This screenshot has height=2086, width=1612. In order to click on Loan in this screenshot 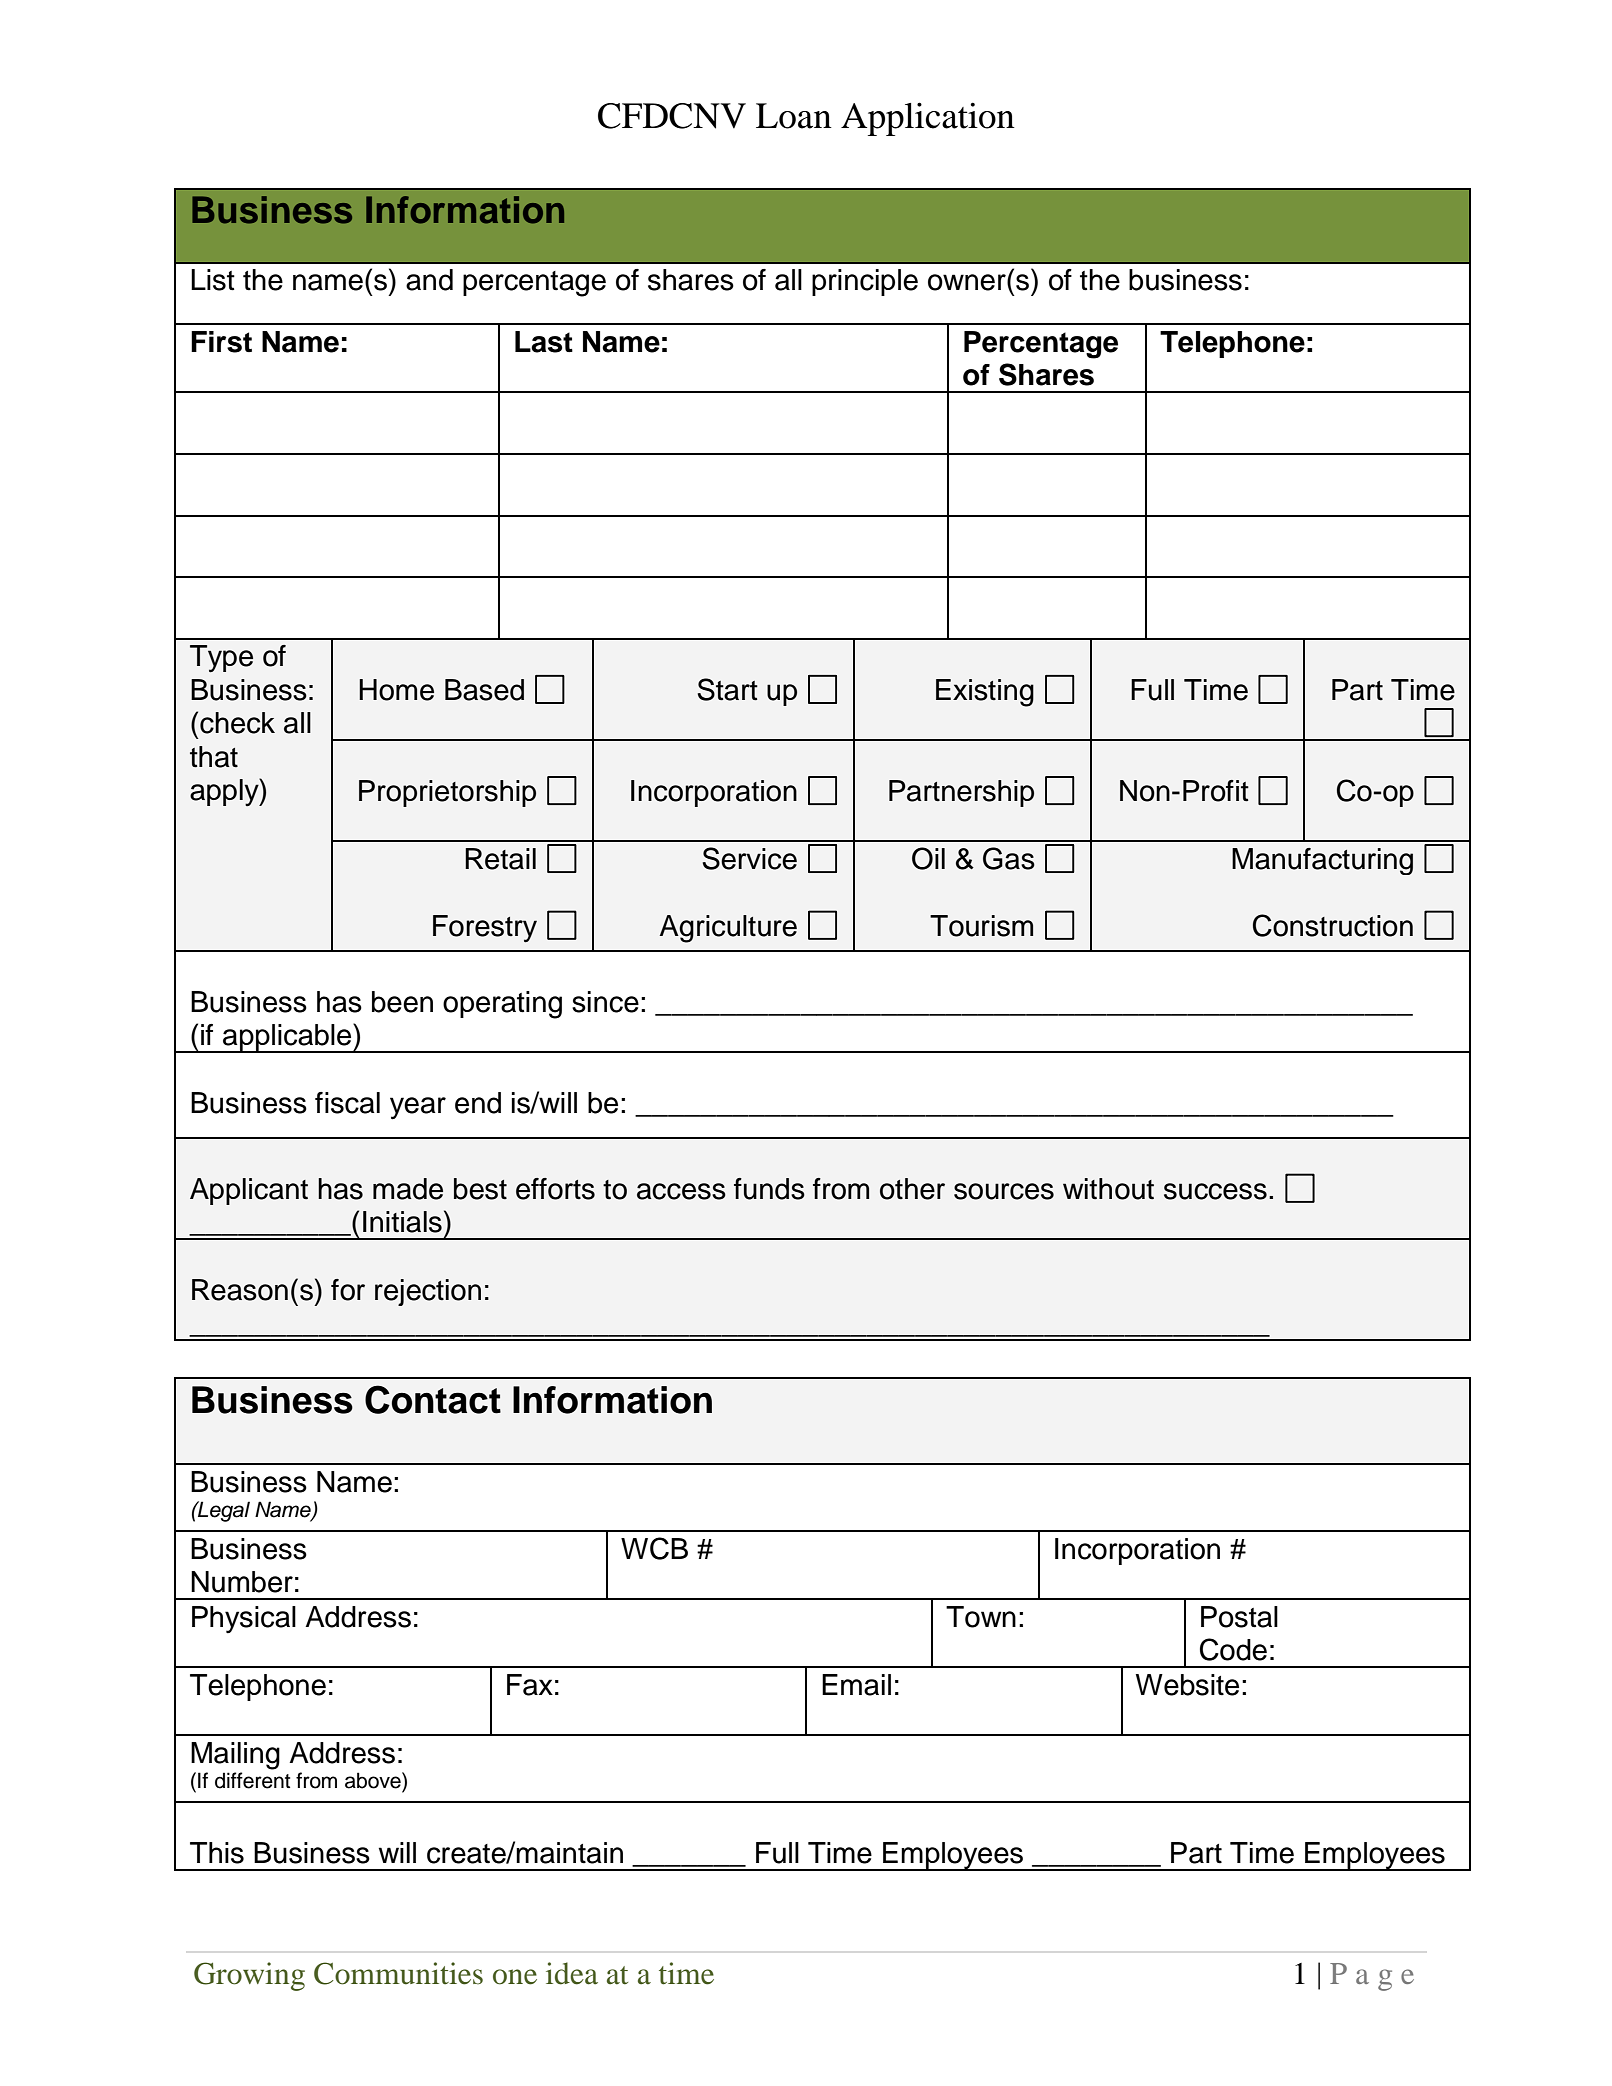, I will do `click(794, 116)`.
